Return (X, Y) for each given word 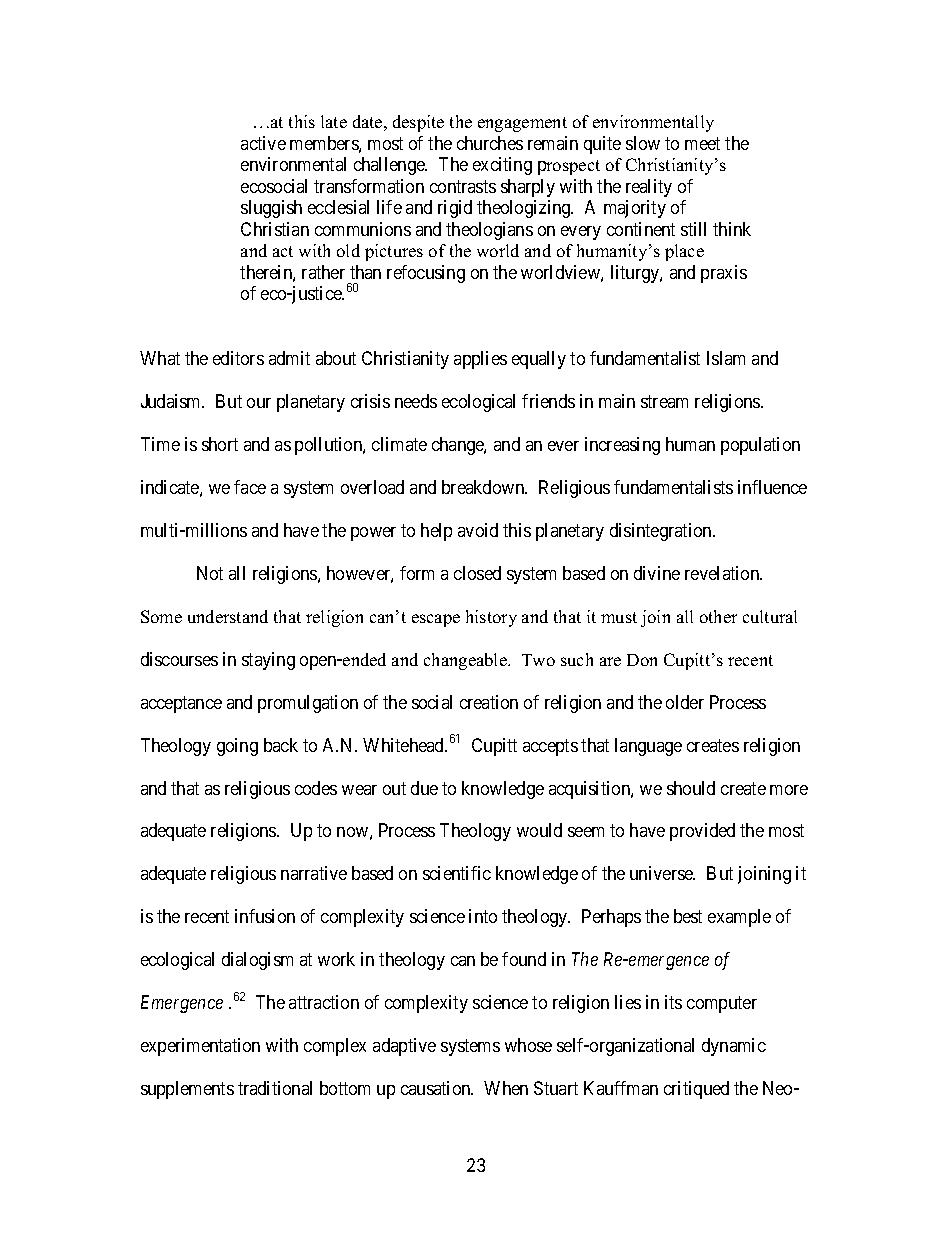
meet (702, 143)
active (263, 143)
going (237, 747)
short (220, 444)
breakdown (484, 487)
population (760, 446)
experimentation (200, 1047)
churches (490, 143)
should (691, 788)
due (424, 788)
